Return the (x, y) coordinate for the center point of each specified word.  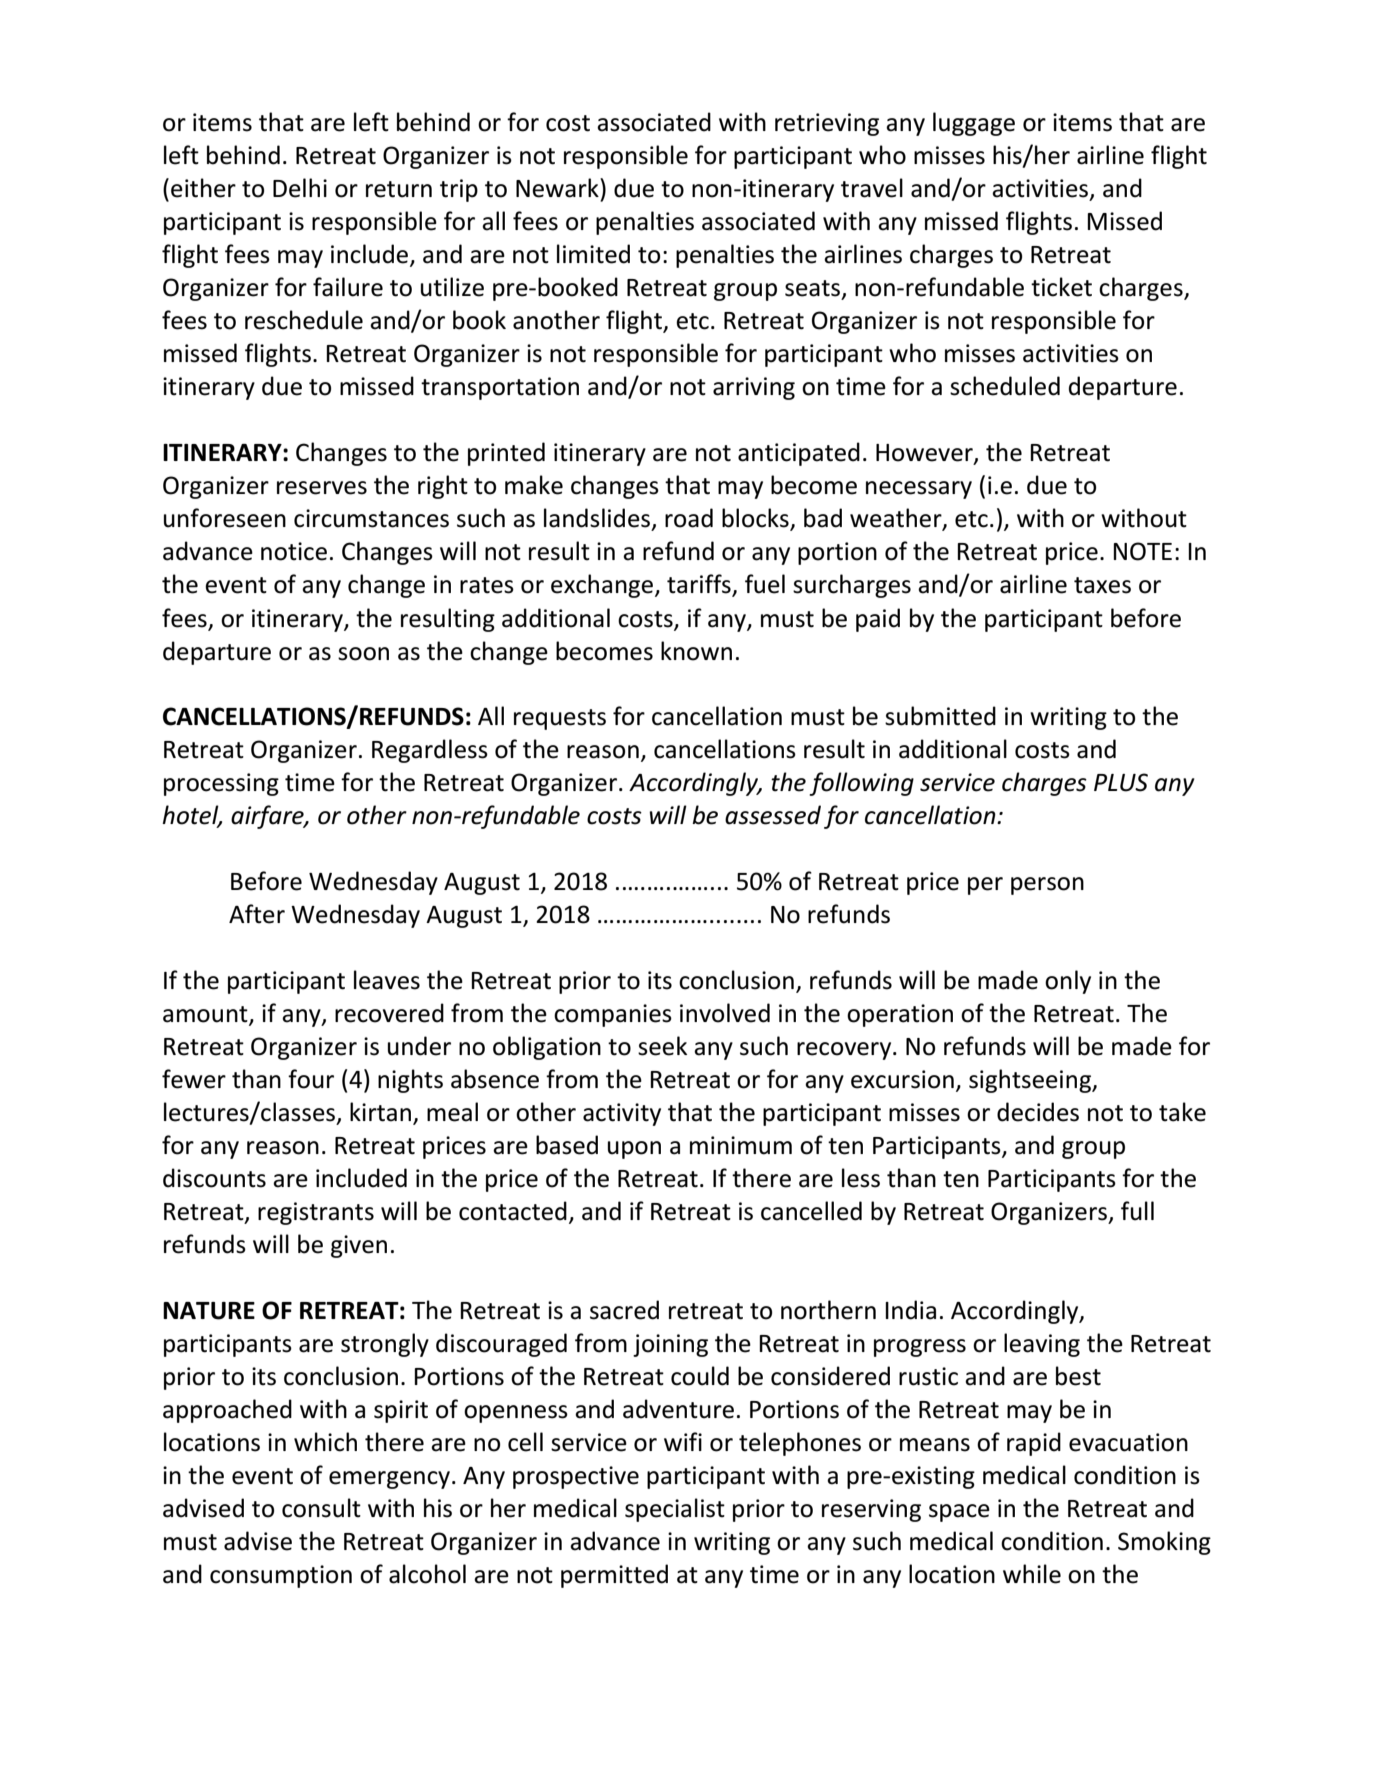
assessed (773, 815)
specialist (675, 1510)
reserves (322, 488)
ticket (1061, 287)
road (689, 518)
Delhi (300, 188)
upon (634, 1150)
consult (321, 1508)
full (1137, 1211)
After (257, 914)
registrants (316, 1213)
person (1047, 886)
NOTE (1142, 551)
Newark (558, 188)
